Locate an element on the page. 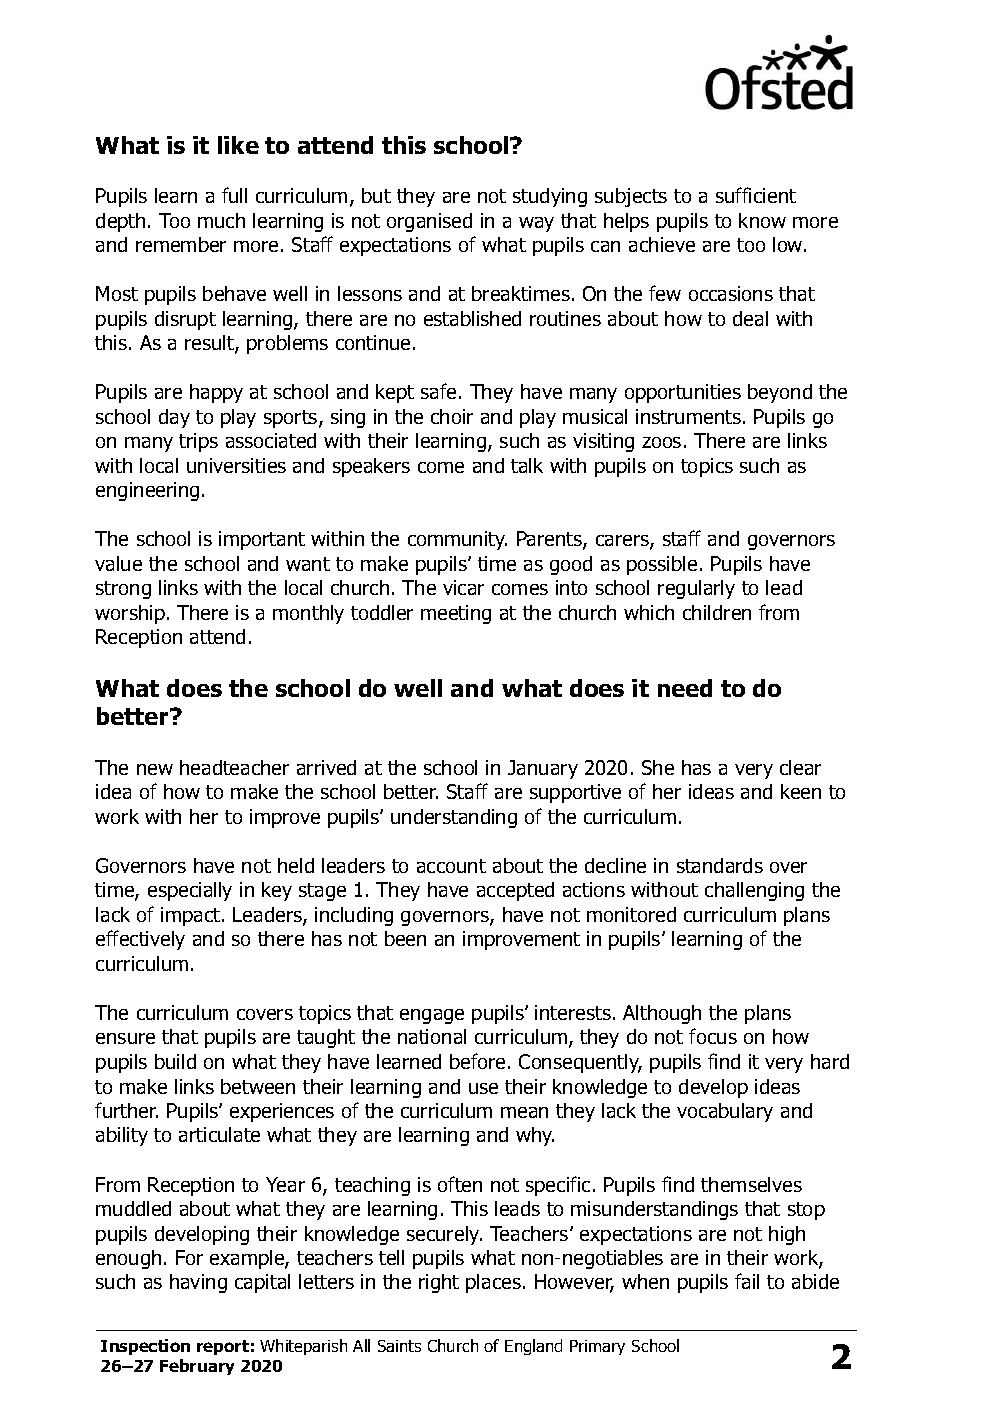 The image size is (1001, 1419). impact is located at coordinates (192, 916).
